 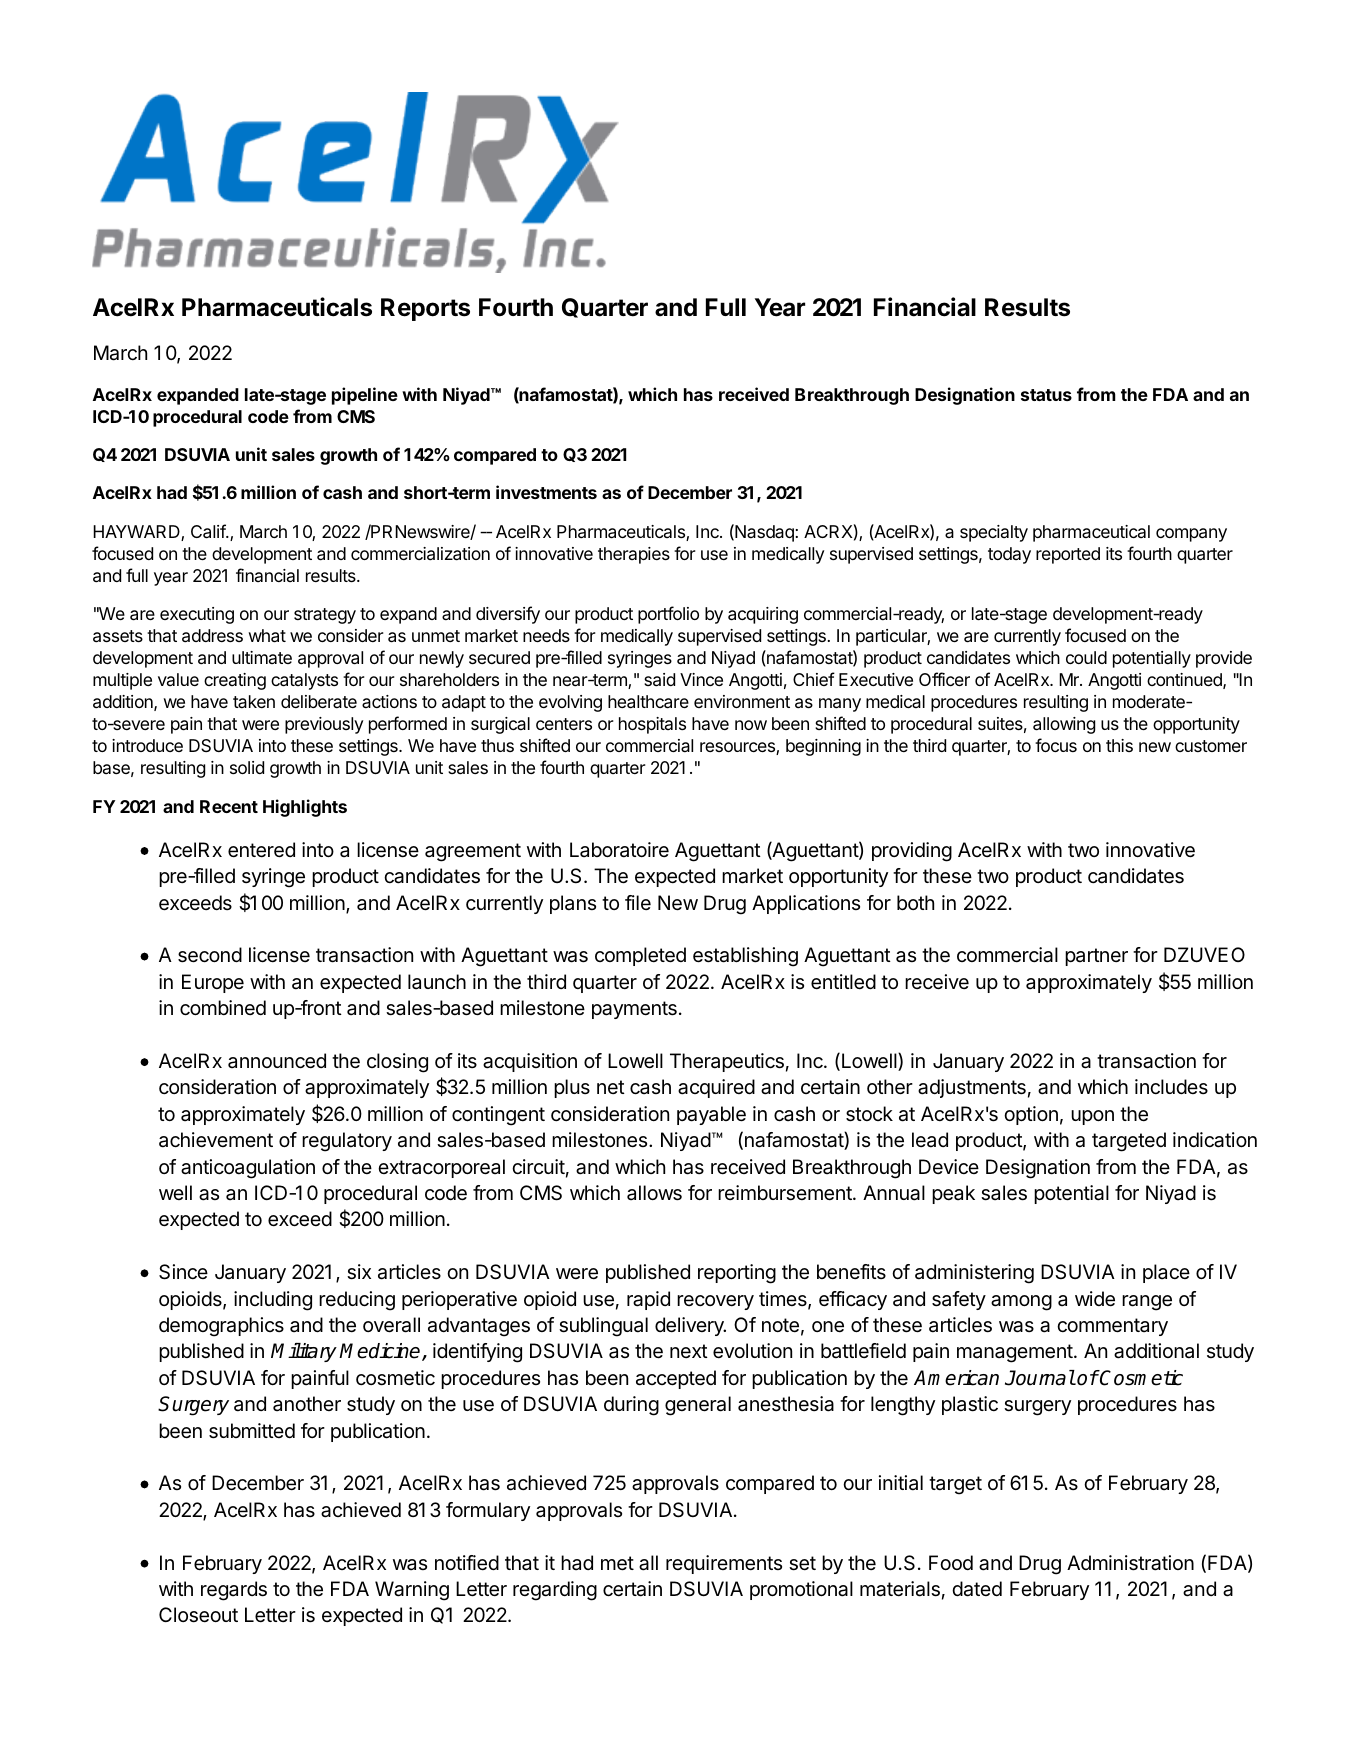 What do you see at coordinates (365, 396) in the screenshot?
I see `pipeline` at bounding box center [365, 396].
